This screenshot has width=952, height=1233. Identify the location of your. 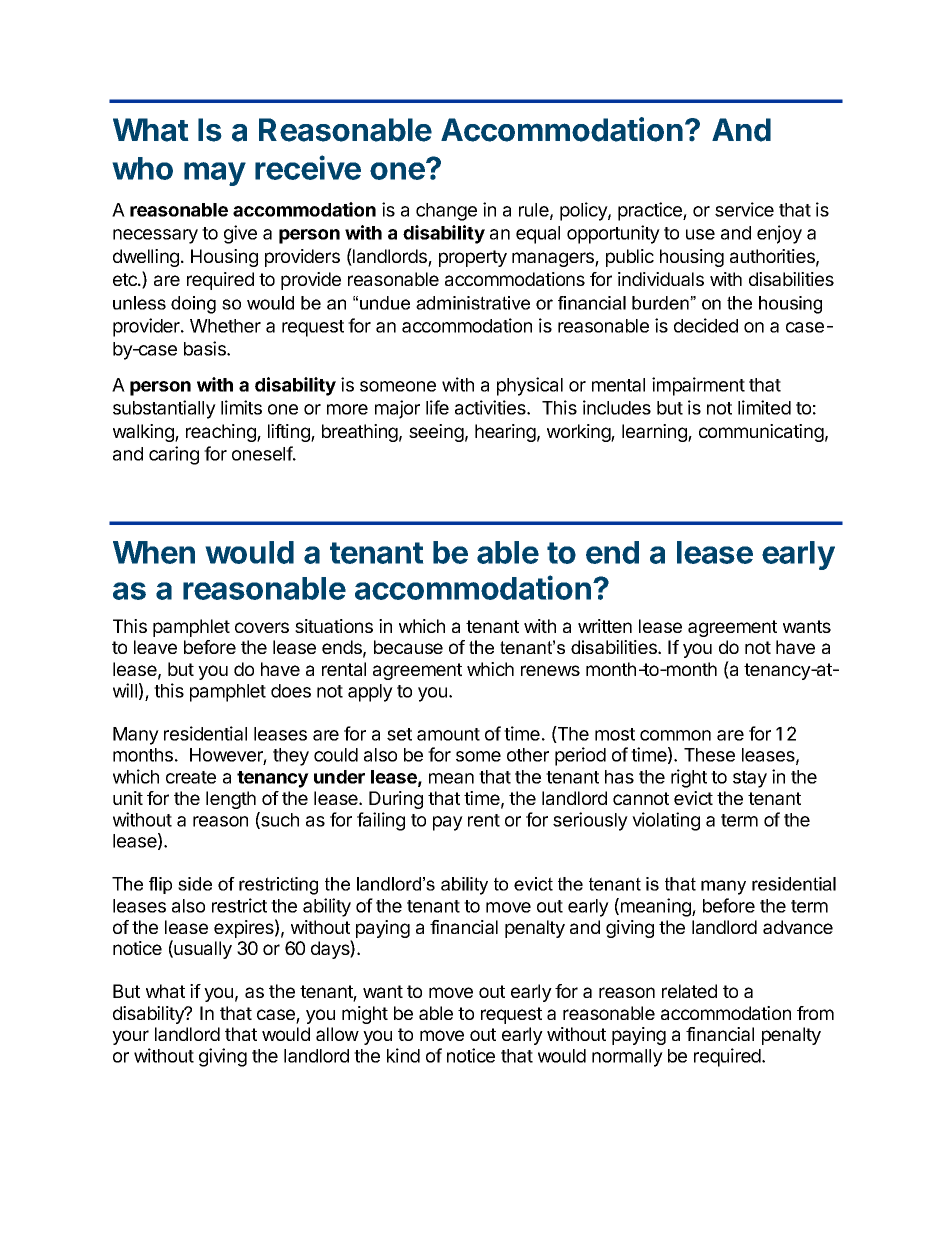
(130, 1037).
